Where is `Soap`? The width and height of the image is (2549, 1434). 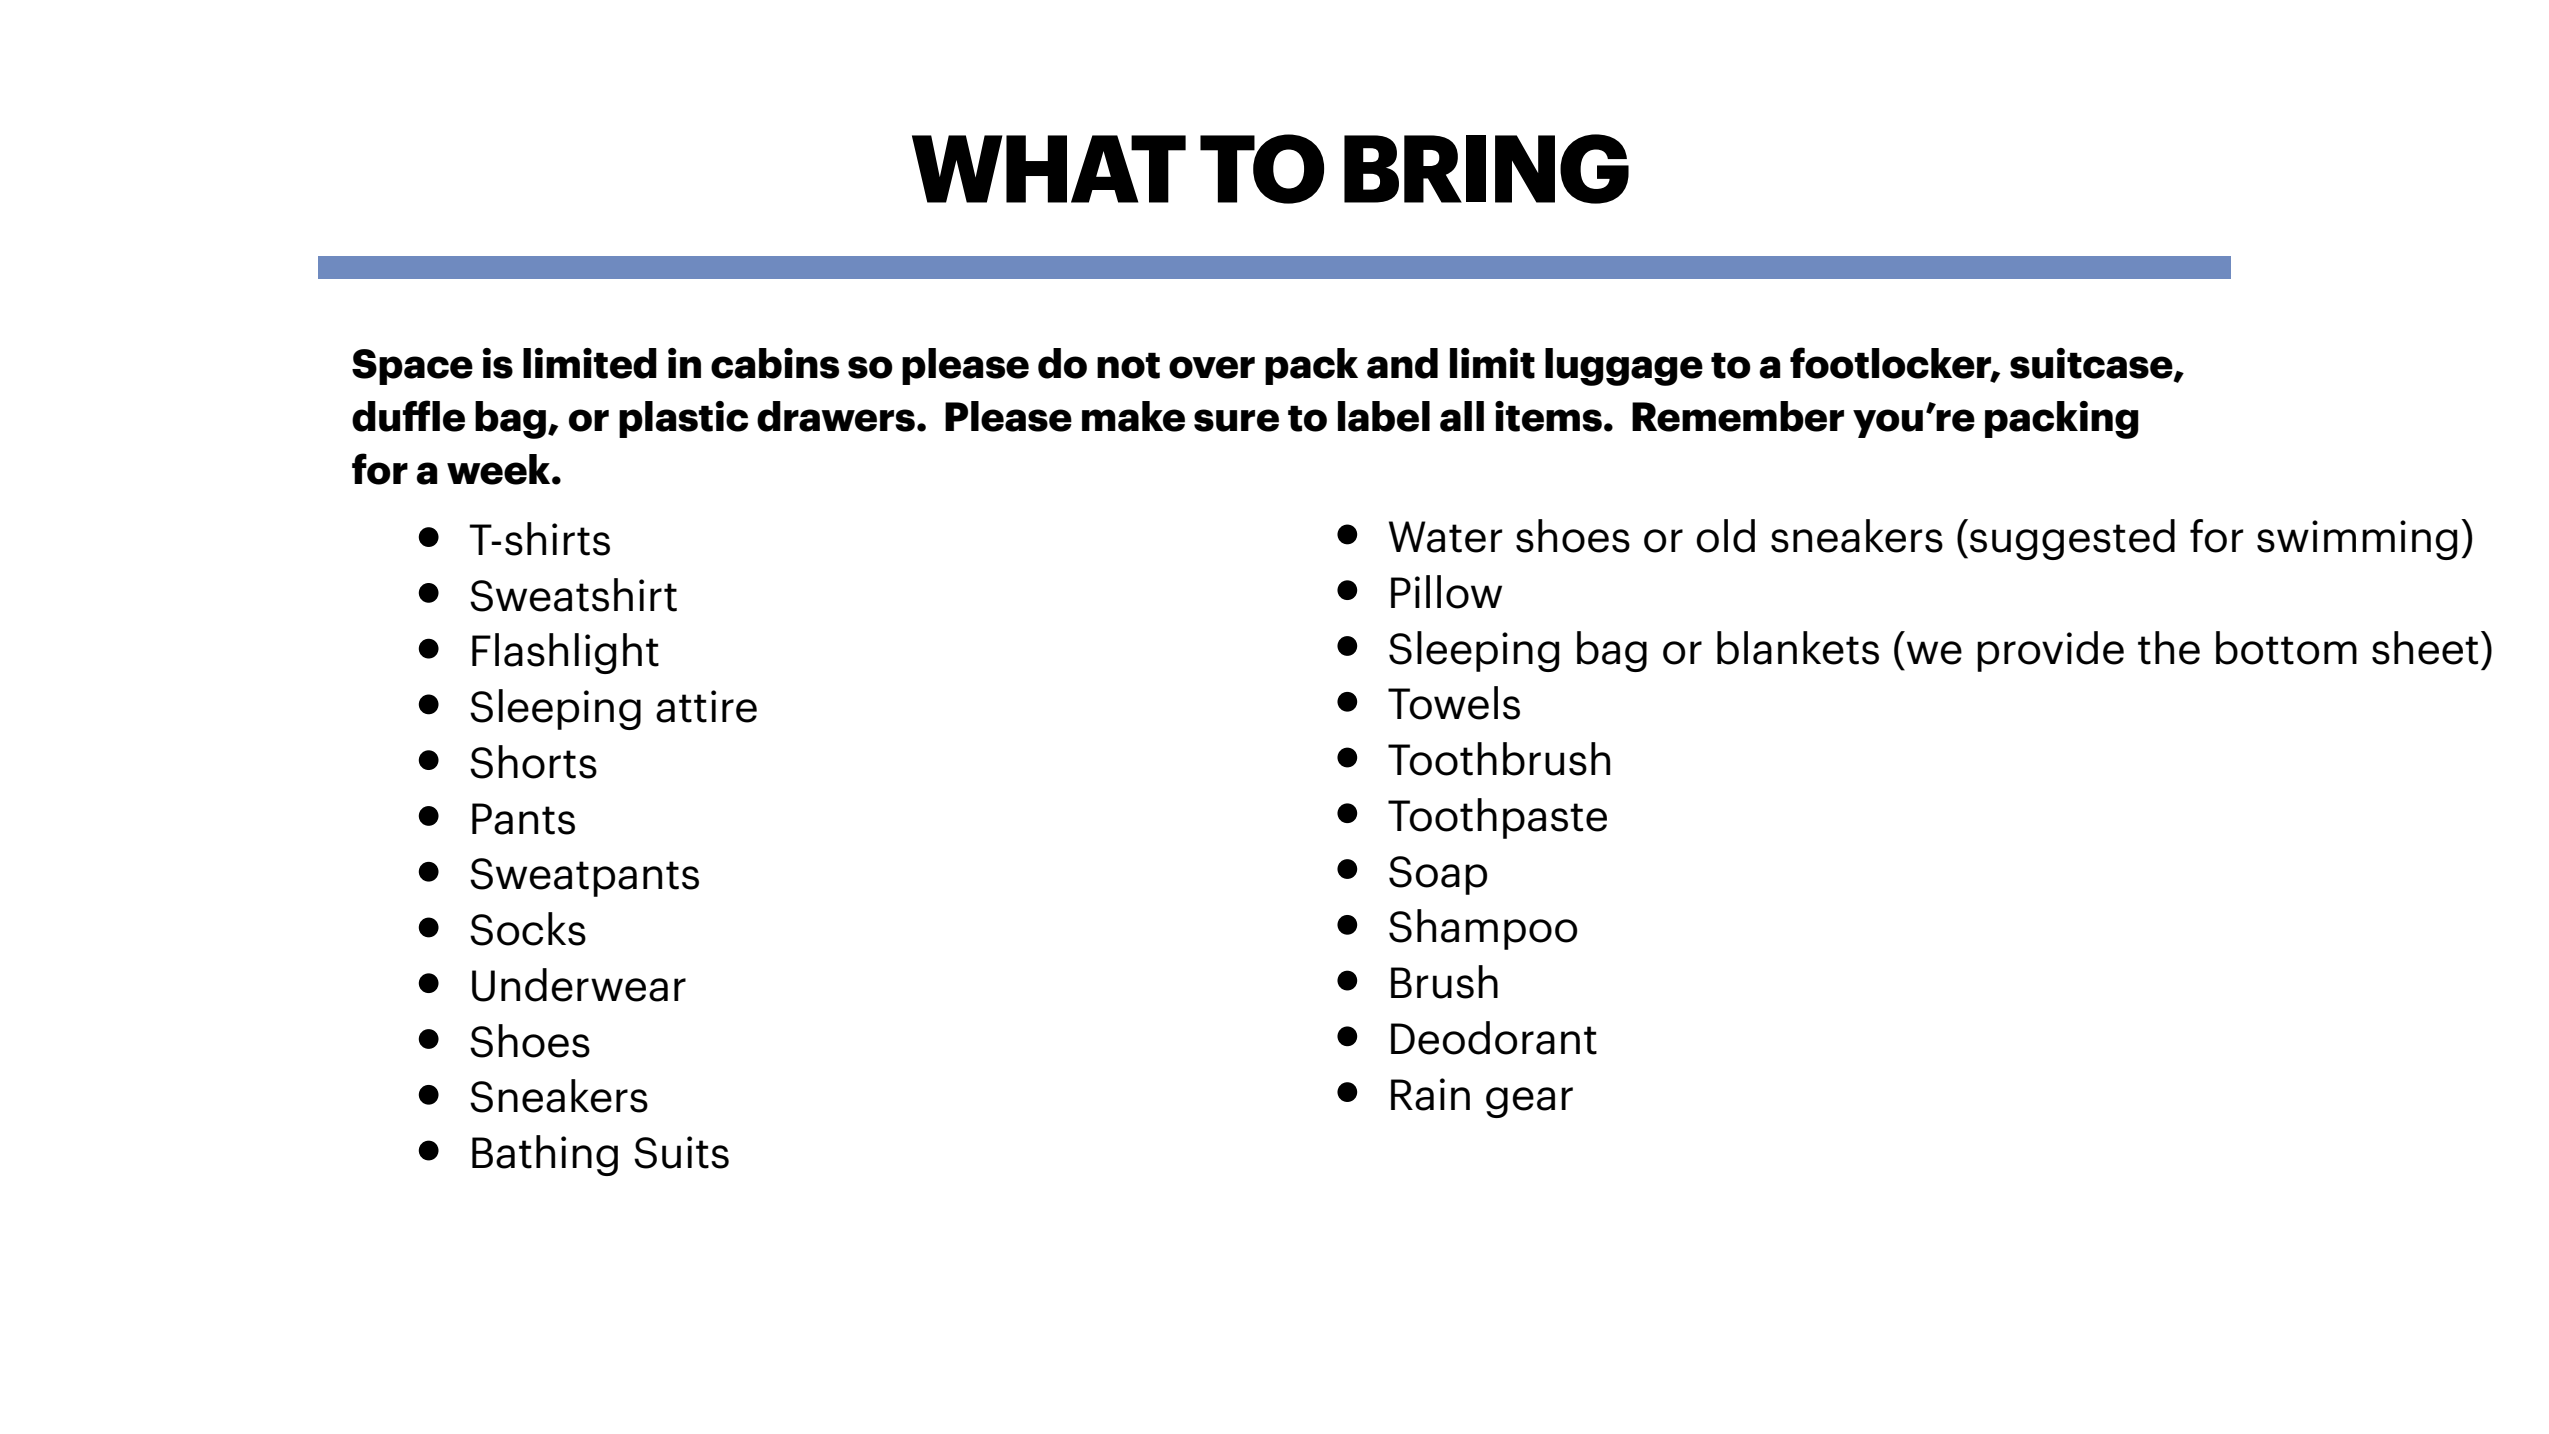 Soap is located at coordinates (1438, 875).
